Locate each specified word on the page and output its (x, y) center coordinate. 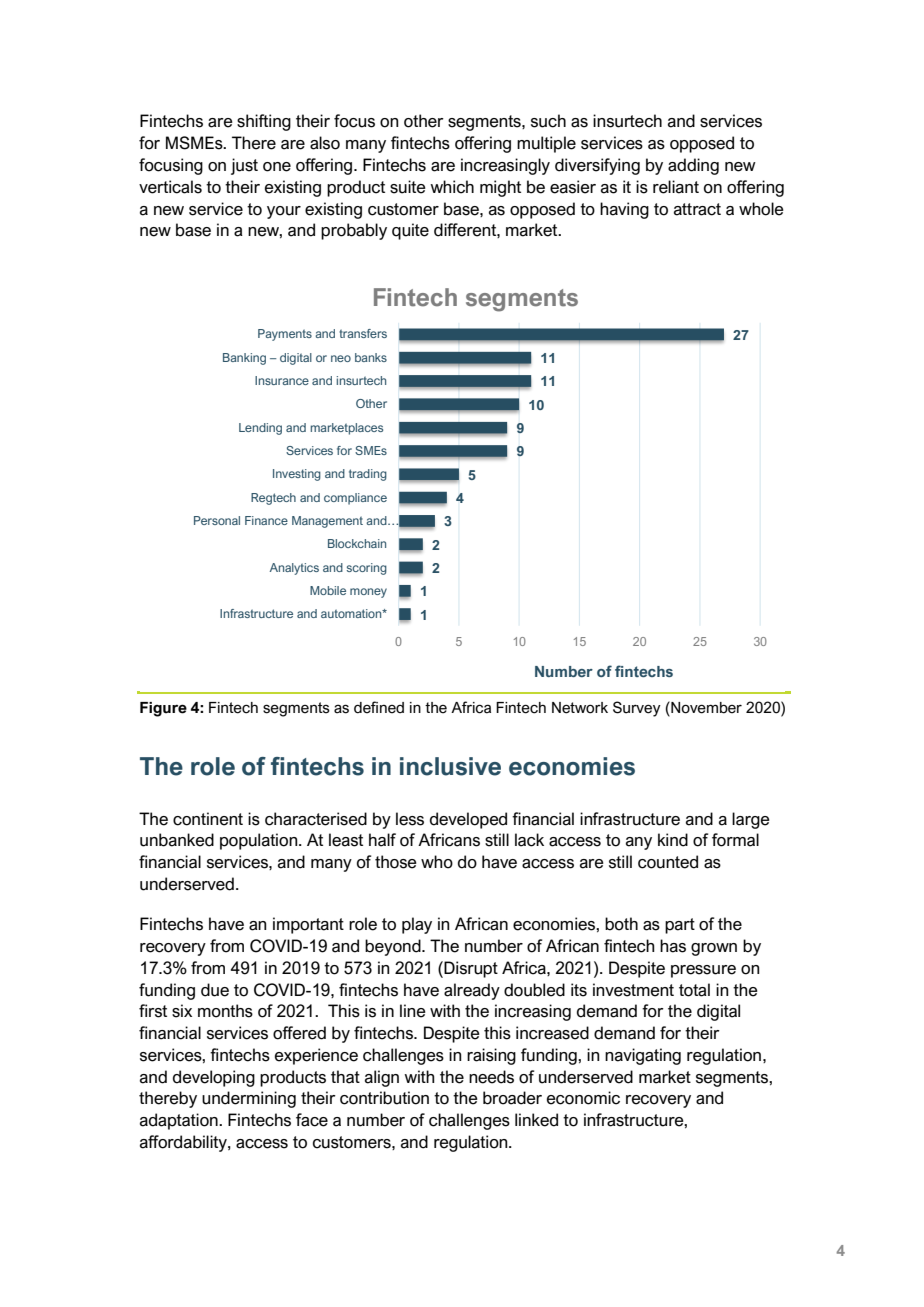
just (244, 166)
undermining (249, 1099)
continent (208, 819)
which (452, 187)
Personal (217, 520)
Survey (637, 709)
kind (673, 840)
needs (491, 1077)
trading (368, 475)
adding (693, 166)
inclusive (450, 766)
